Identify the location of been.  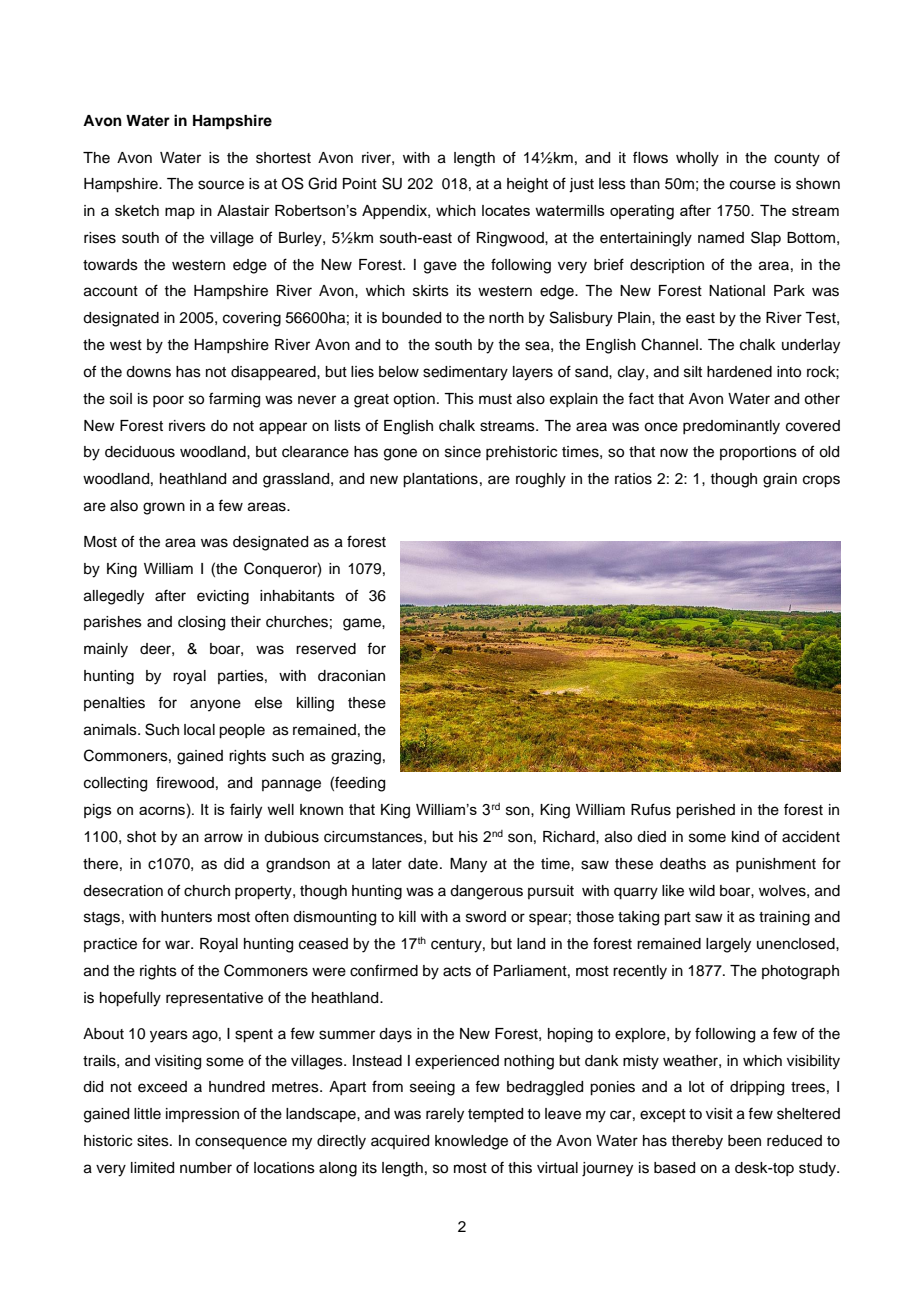
(744, 1141).
